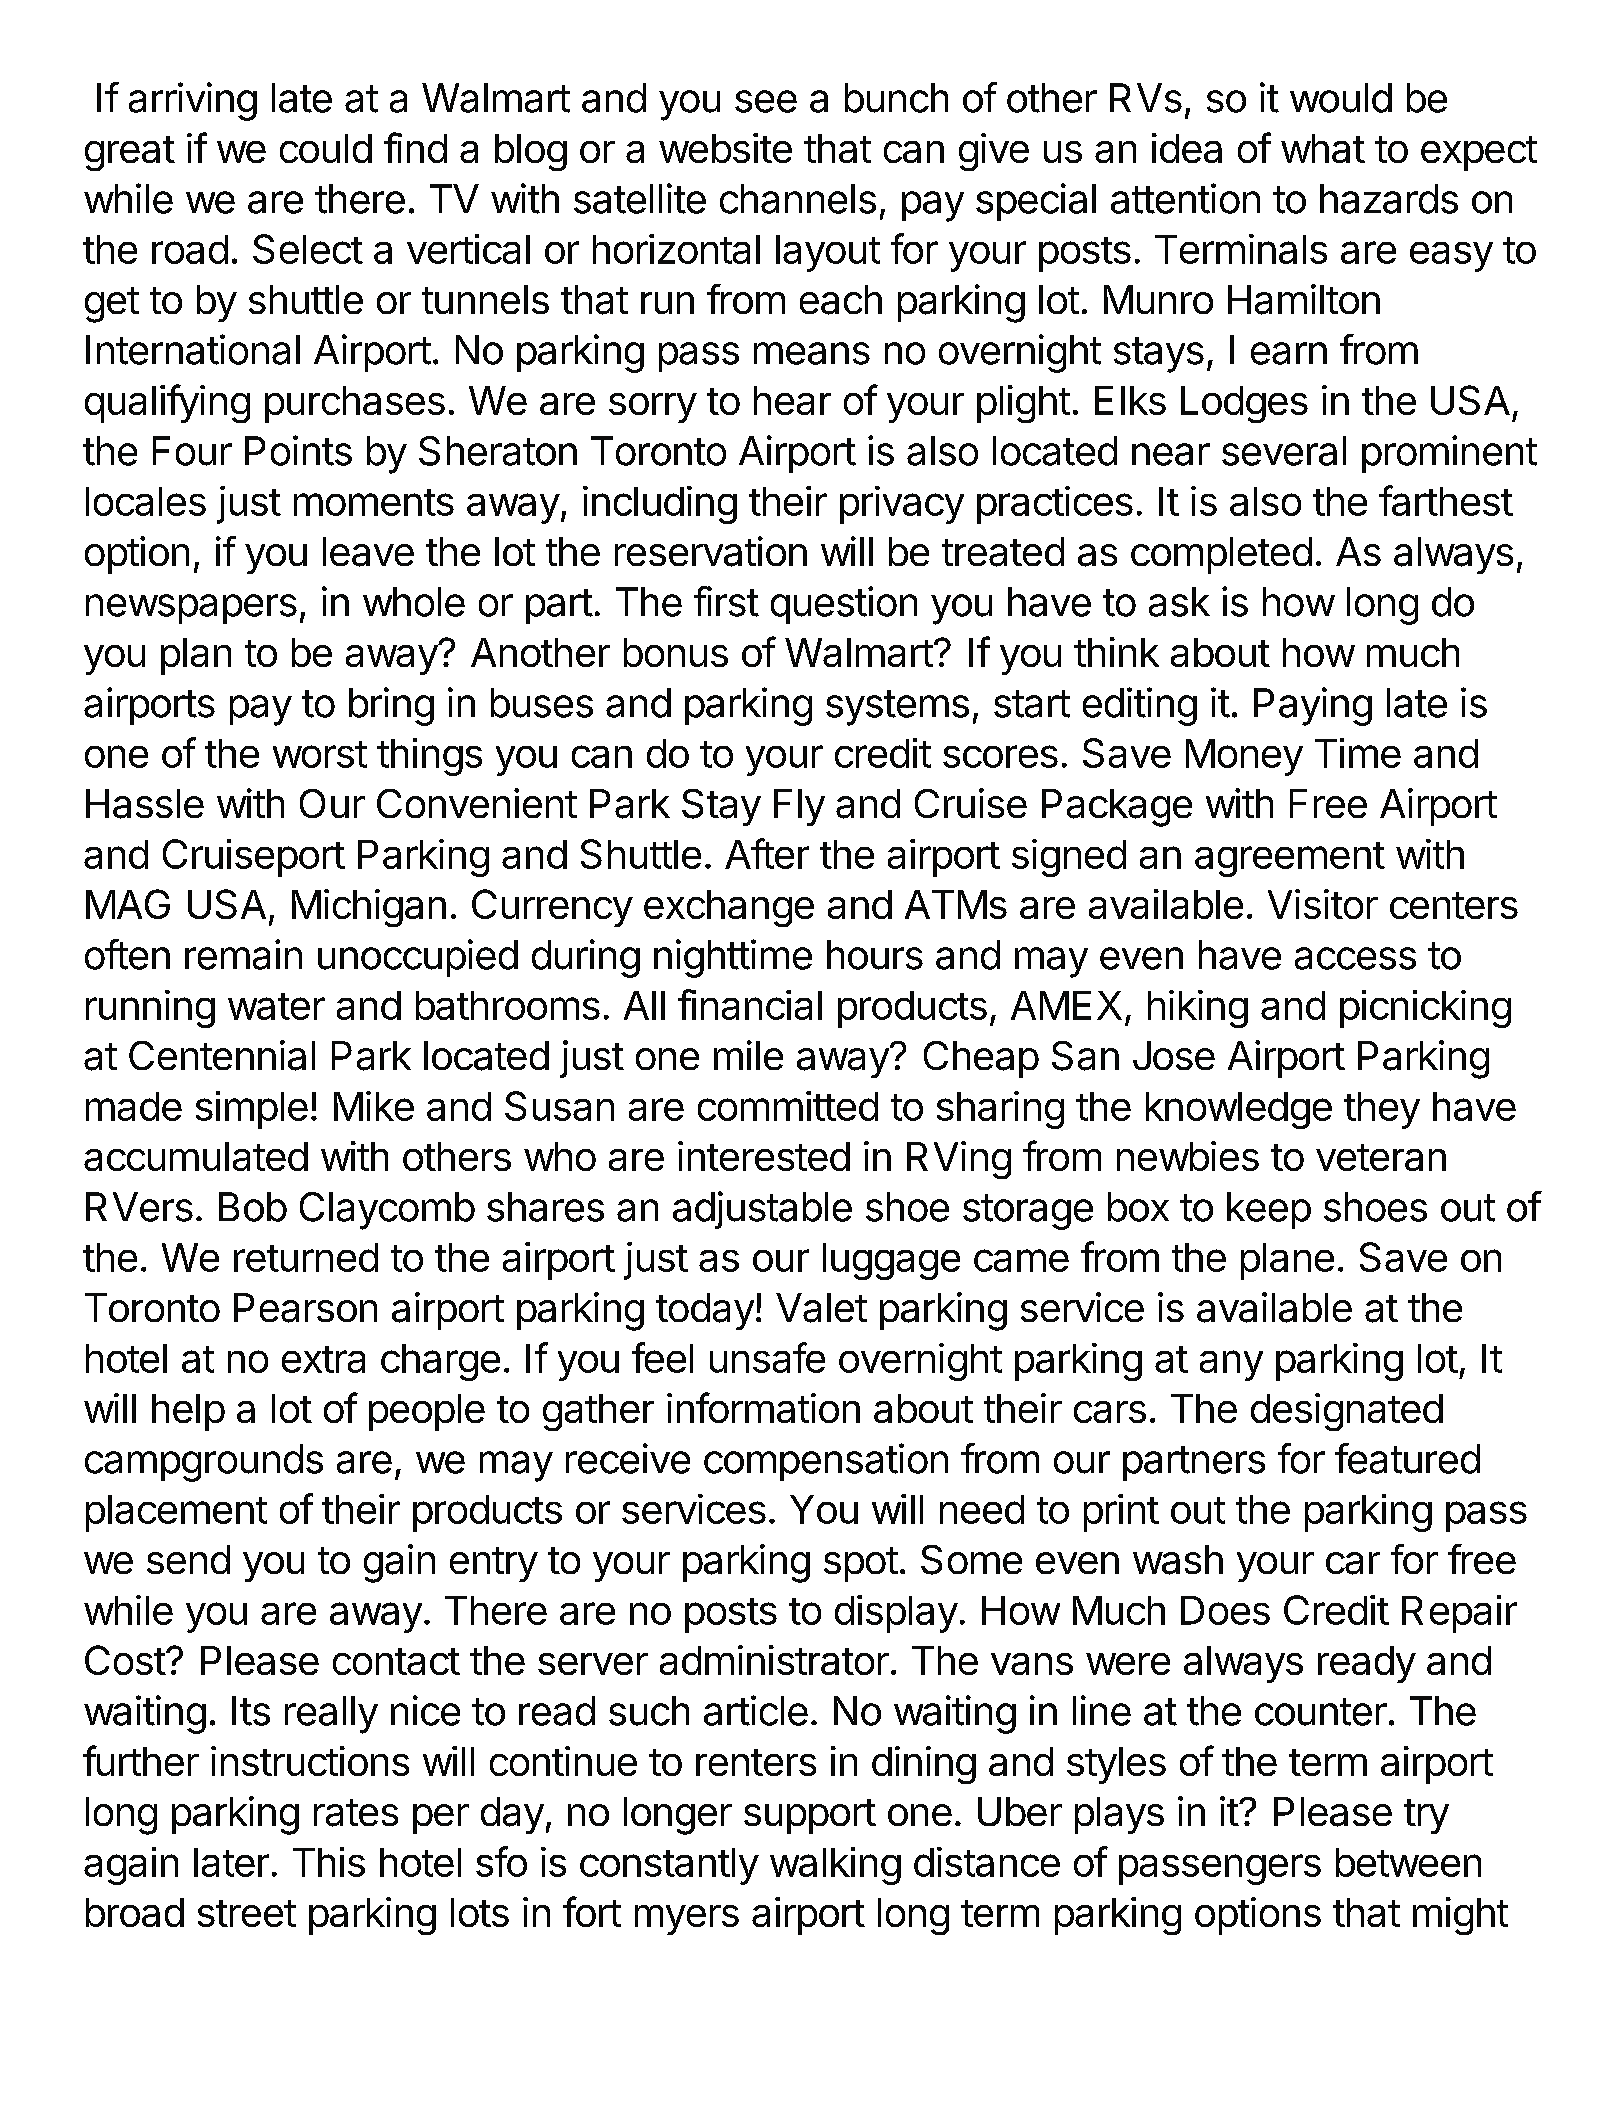 Image resolution: width=1624 pixels, height=2101 pixels. Describe the element at coordinates (821, 1308) in the screenshot. I see `Valet` at that location.
